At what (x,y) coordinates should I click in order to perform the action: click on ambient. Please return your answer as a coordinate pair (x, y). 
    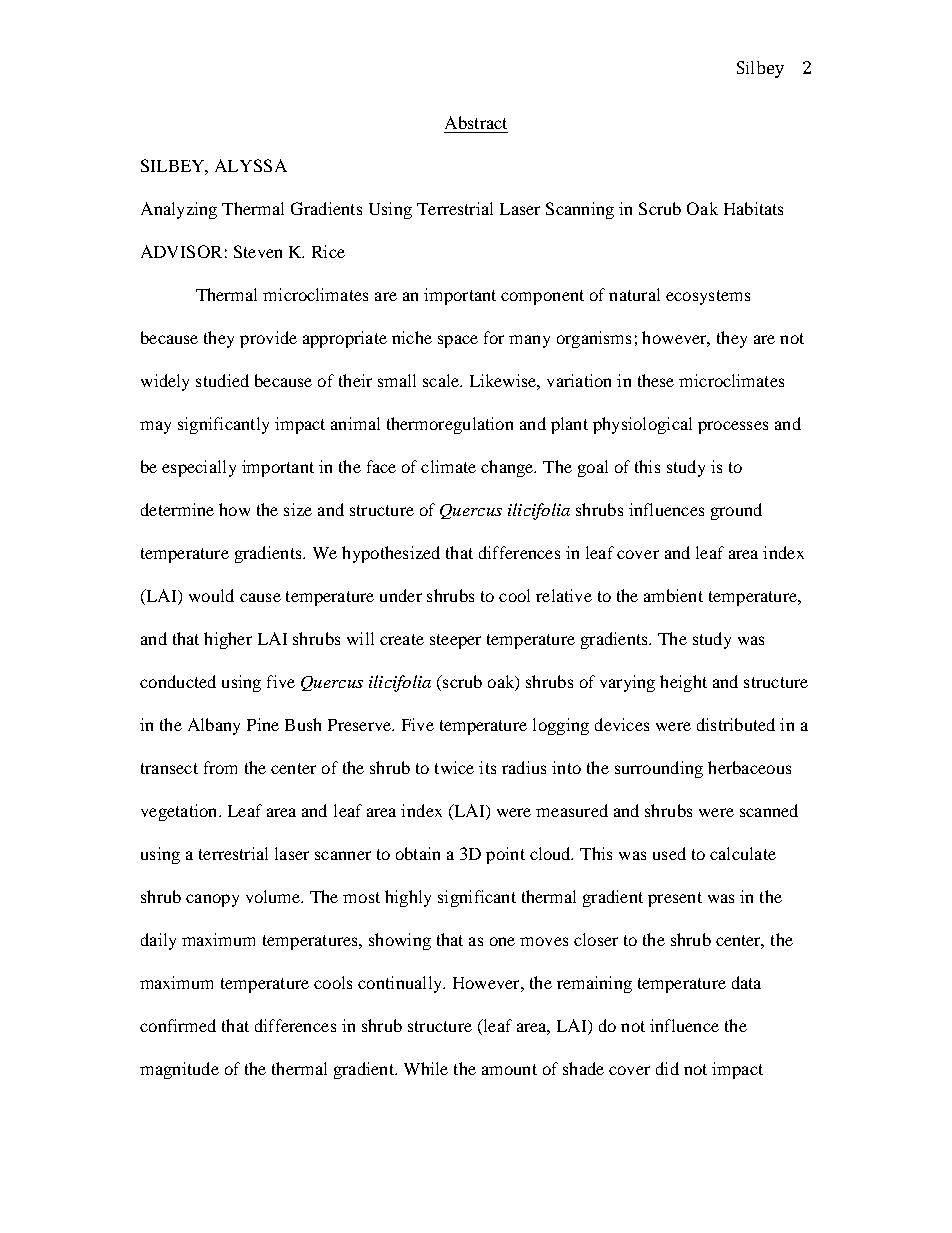
    Looking at the image, I should click on (673, 595).
